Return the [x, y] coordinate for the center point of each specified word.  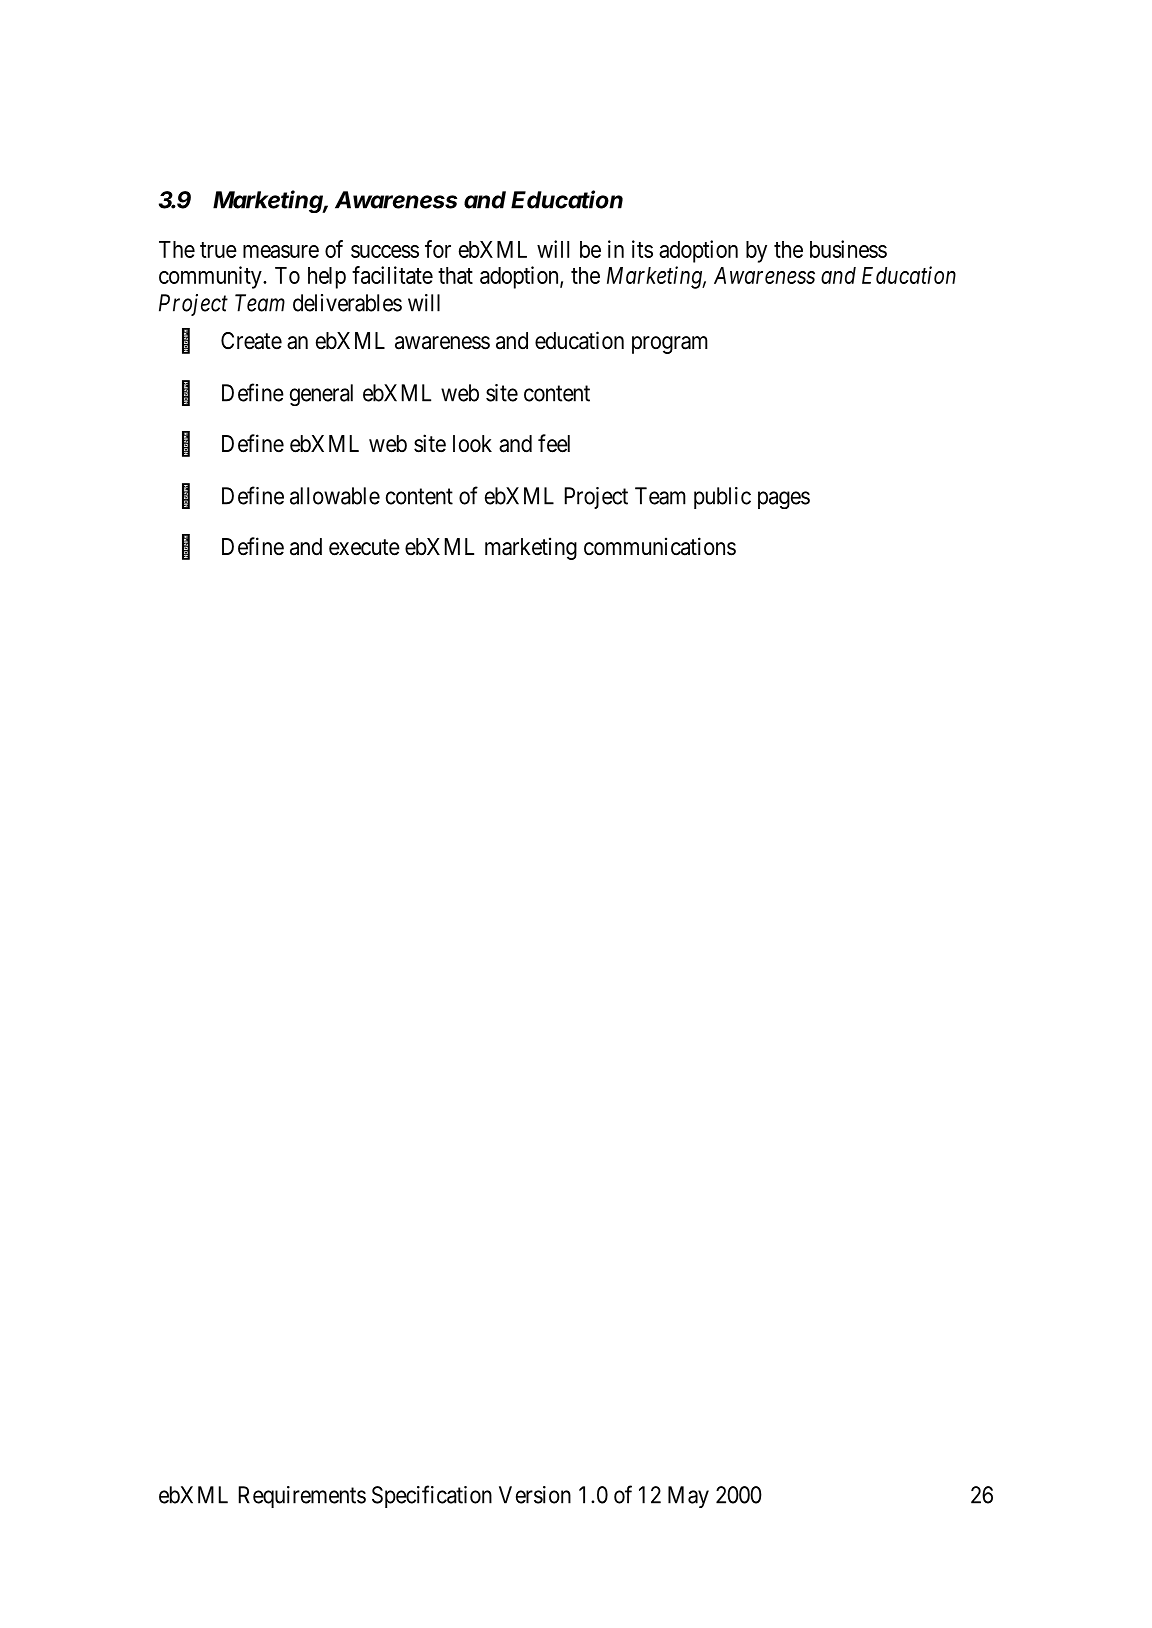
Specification [432, 1496]
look [472, 444]
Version [535, 1495]
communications [660, 546]
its [642, 249]
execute [364, 547]
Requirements [302, 1497]
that [455, 275]
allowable [335, 496]
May [688, 1497]
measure [281, 251]
